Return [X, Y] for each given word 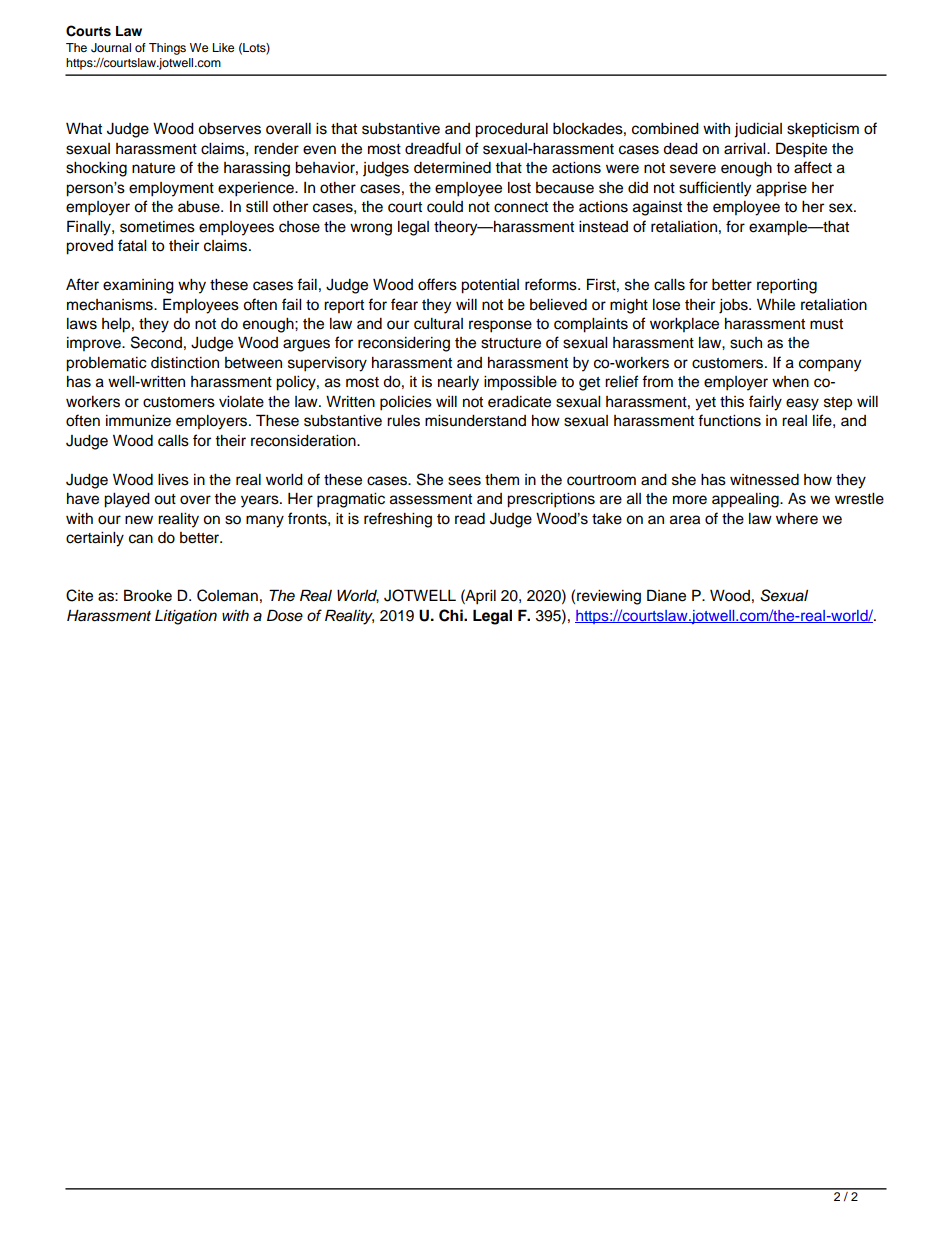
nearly [458, 383]
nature [153, 168]
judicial [758, 130]
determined [452, 168]
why [192, 286]
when [790, 382]
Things [167, 49]
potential [490, 286]
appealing [746, 500]
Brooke [148, 595]
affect [813, 167]
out [165, 499]
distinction [185, 363]
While [776, 305]
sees [464, 481]
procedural [511, 130]
